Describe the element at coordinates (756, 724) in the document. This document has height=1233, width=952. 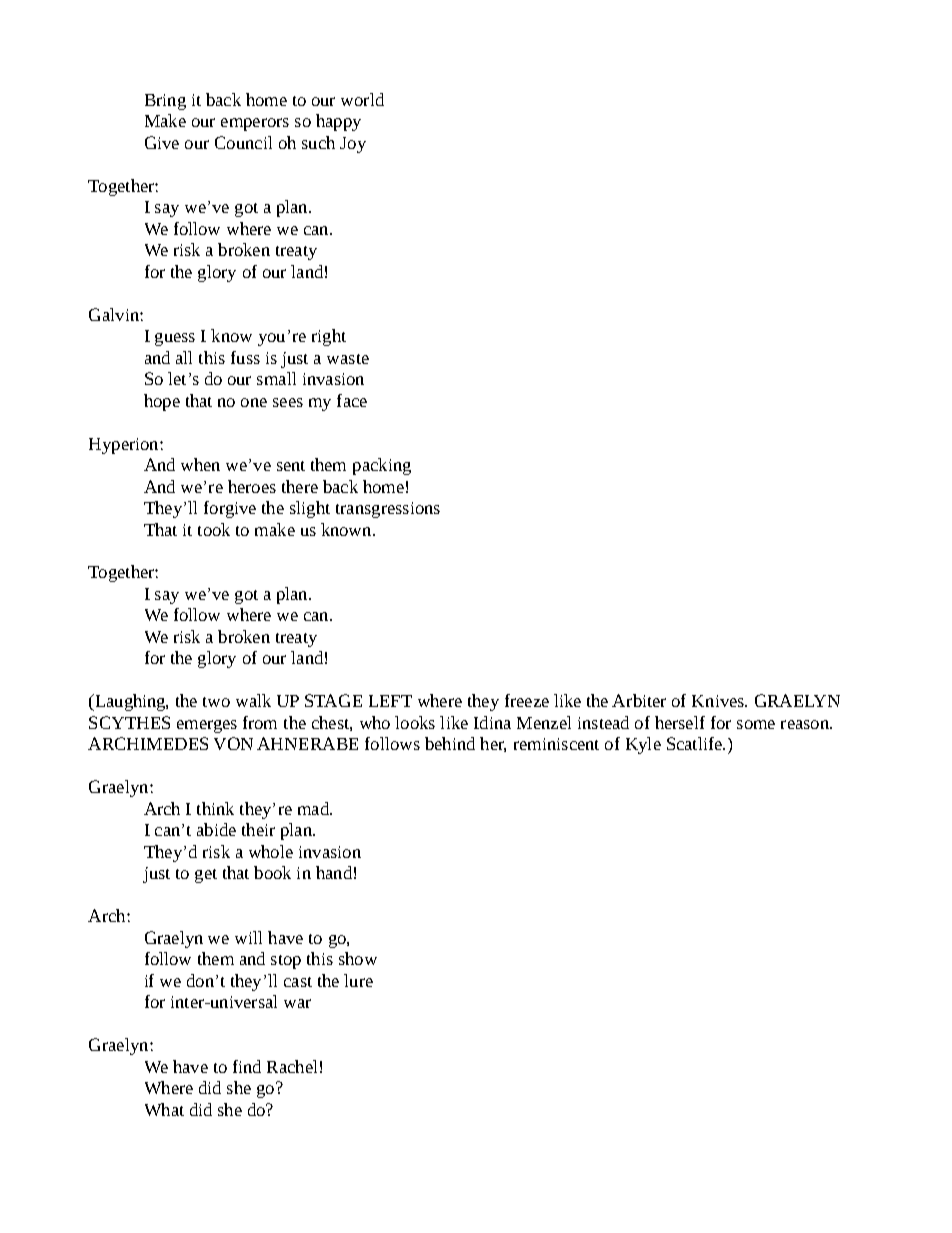
I see `some` at that location.
